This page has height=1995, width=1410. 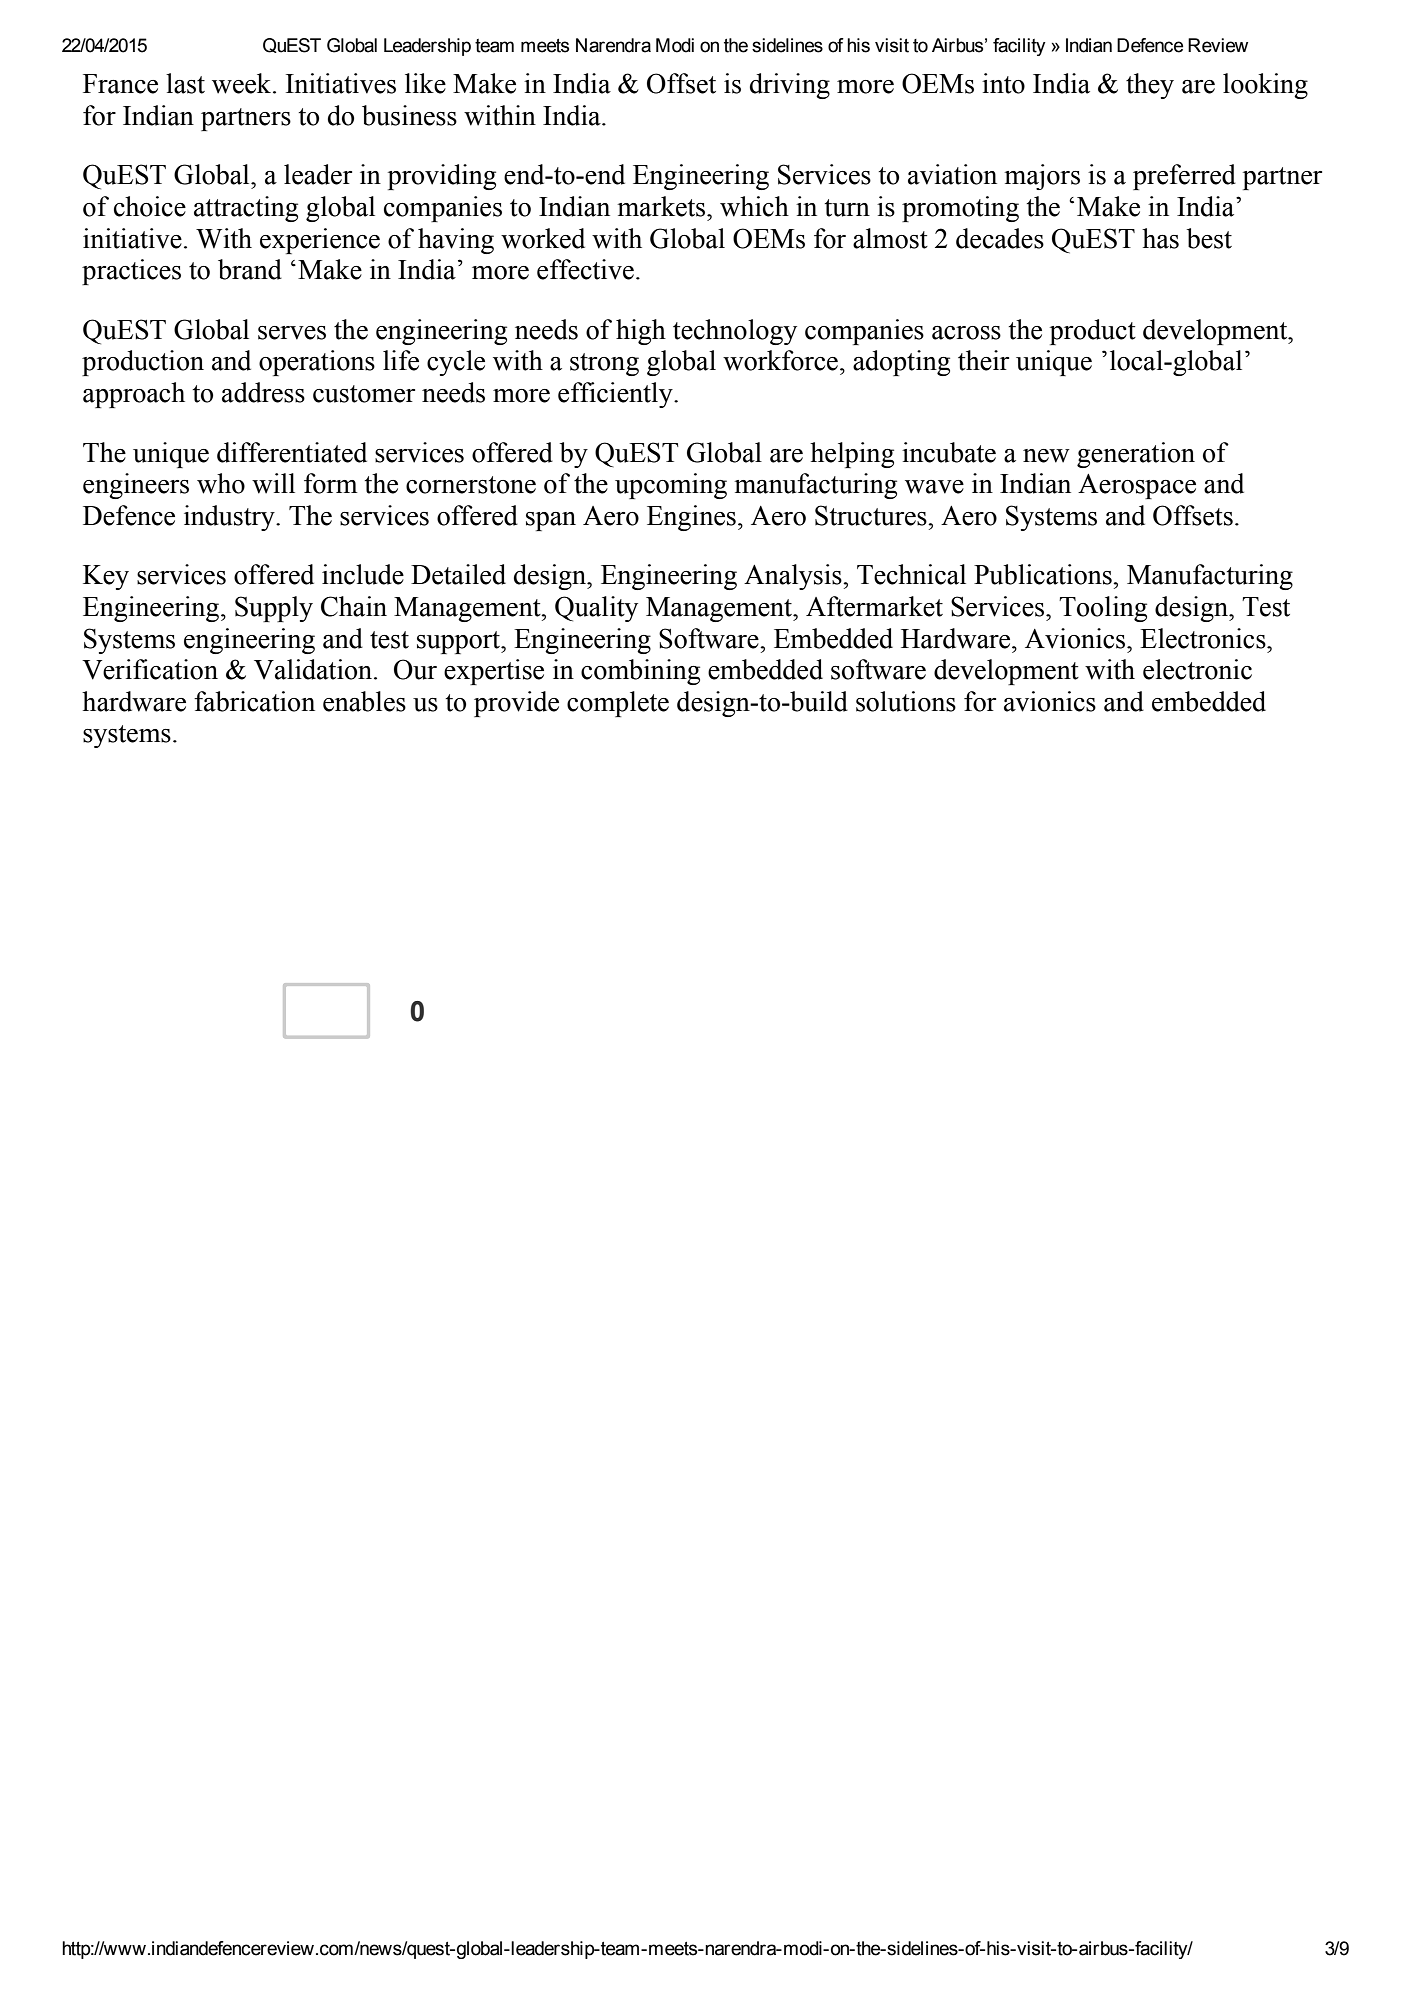 I want to click on high, so click(x=641, y=332).
